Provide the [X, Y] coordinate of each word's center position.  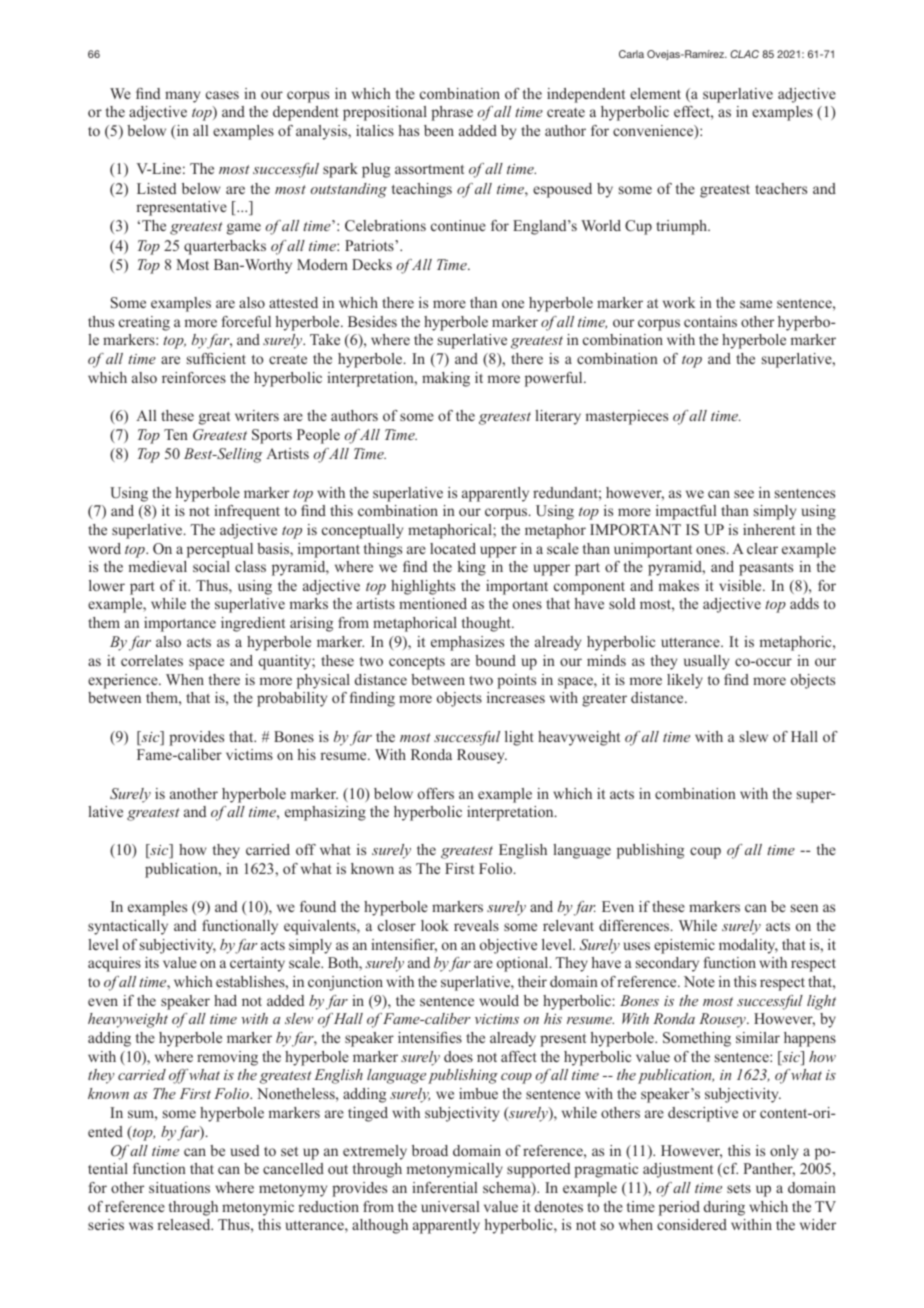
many [182, 97]
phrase [452, 113]
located [453, 548]
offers [436, 793]
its [152, 962]
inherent [769, 529]
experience [124, 681]
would [499, 1000]
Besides [372, 321]
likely [685, 681]
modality [748, 946]
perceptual [220, 550]
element [655, 93]
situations [179, 1187]
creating [144, 323]
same [756, 304]
